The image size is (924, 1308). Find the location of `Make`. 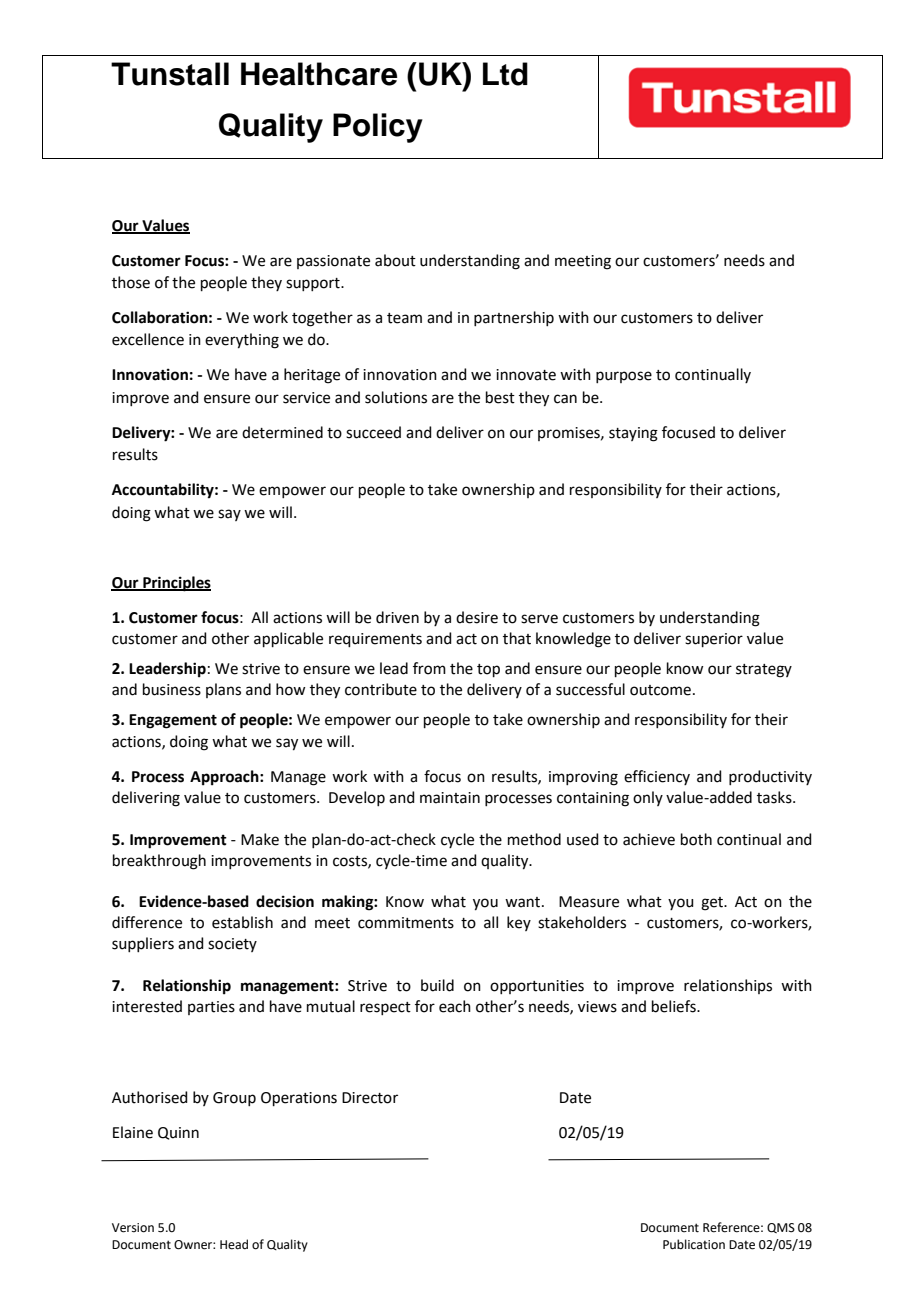

Make is located at coordinates (260, 839).
